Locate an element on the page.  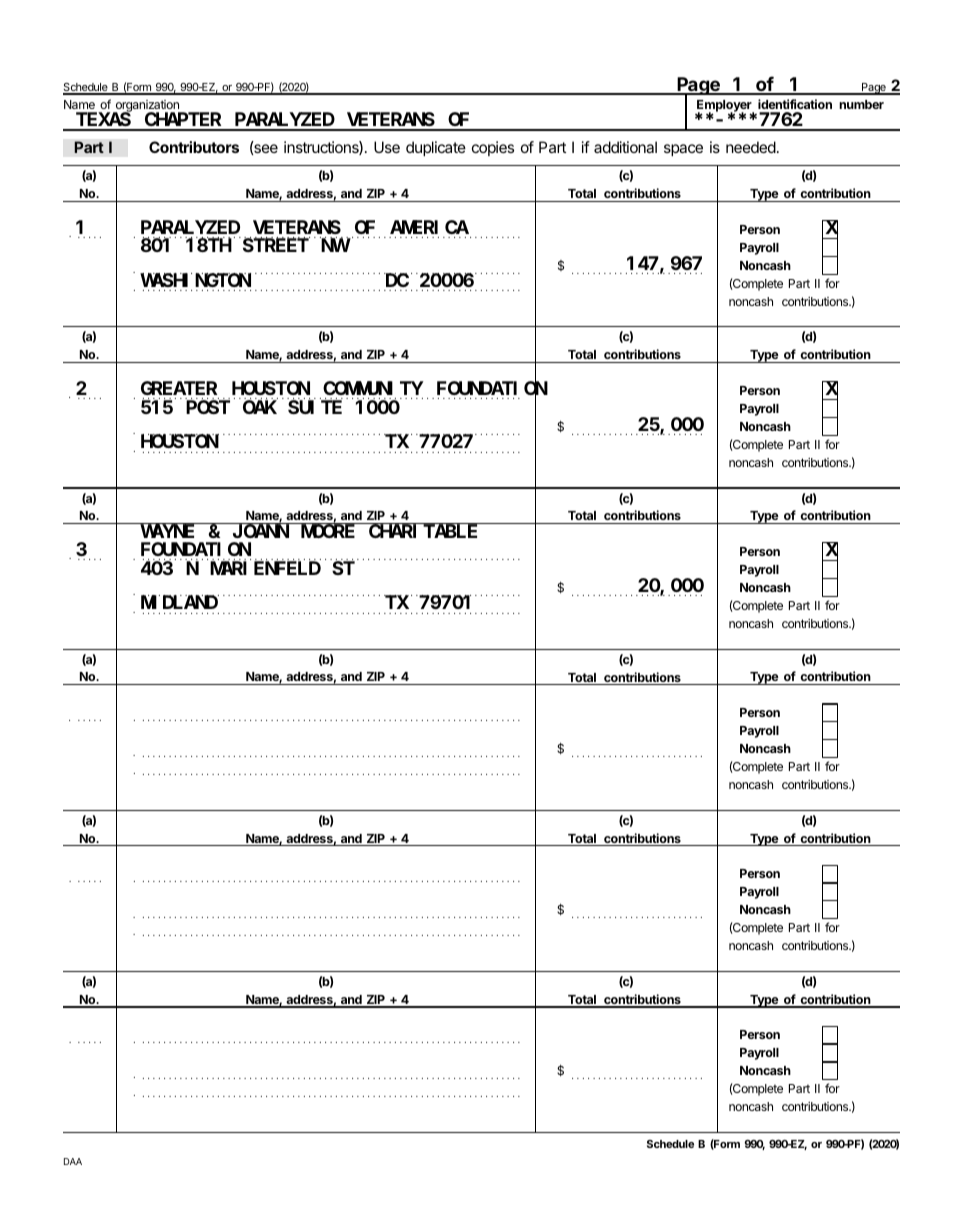
Contributors is located at coordinates (194, 147).
